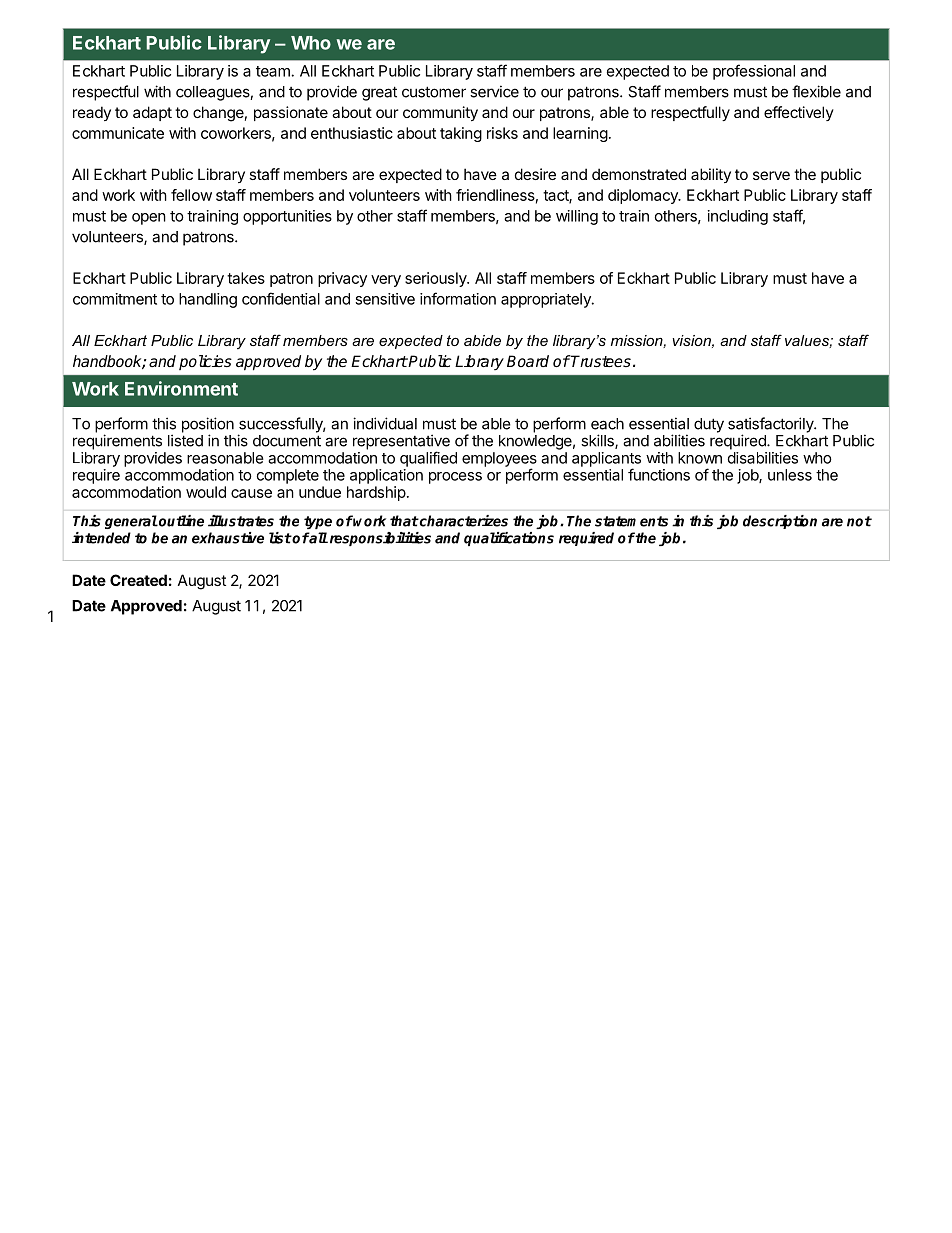 This screenshot has height=1233, width=952. What do you see at coordinates (138, 580) in the screenshot?
I see `Created` at bounding box center [138, 580].
